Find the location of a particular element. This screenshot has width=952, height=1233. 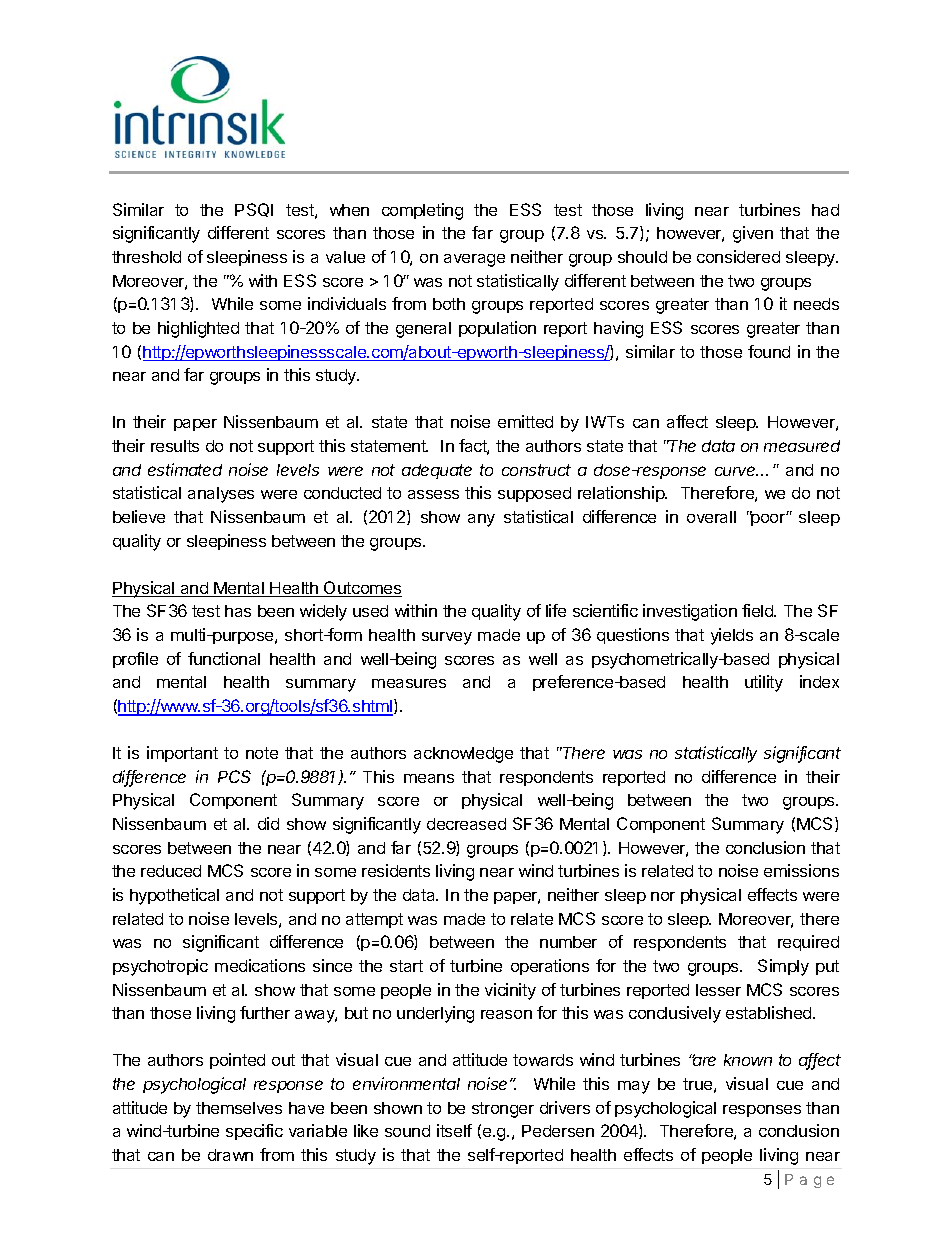

average is located at coordinates (474, 260).
